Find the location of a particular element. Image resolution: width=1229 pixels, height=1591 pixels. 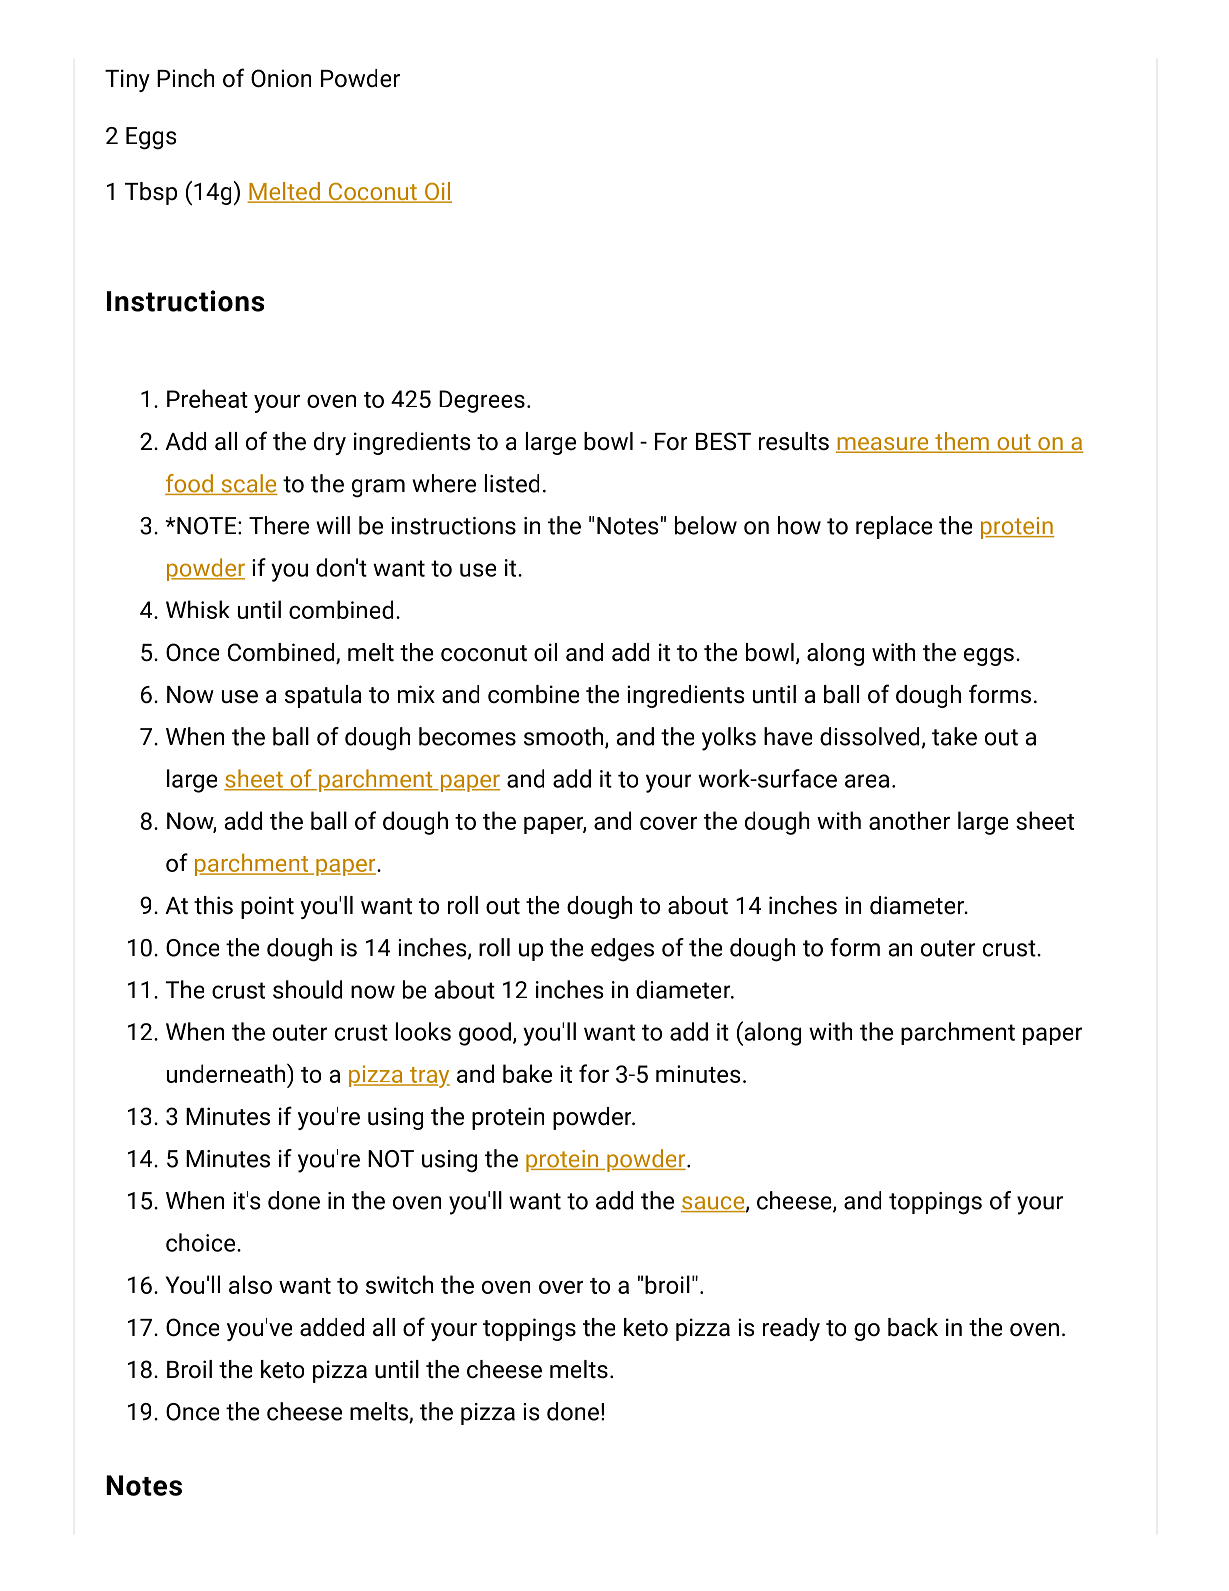

smooth is located at coordinates (565, 737).
